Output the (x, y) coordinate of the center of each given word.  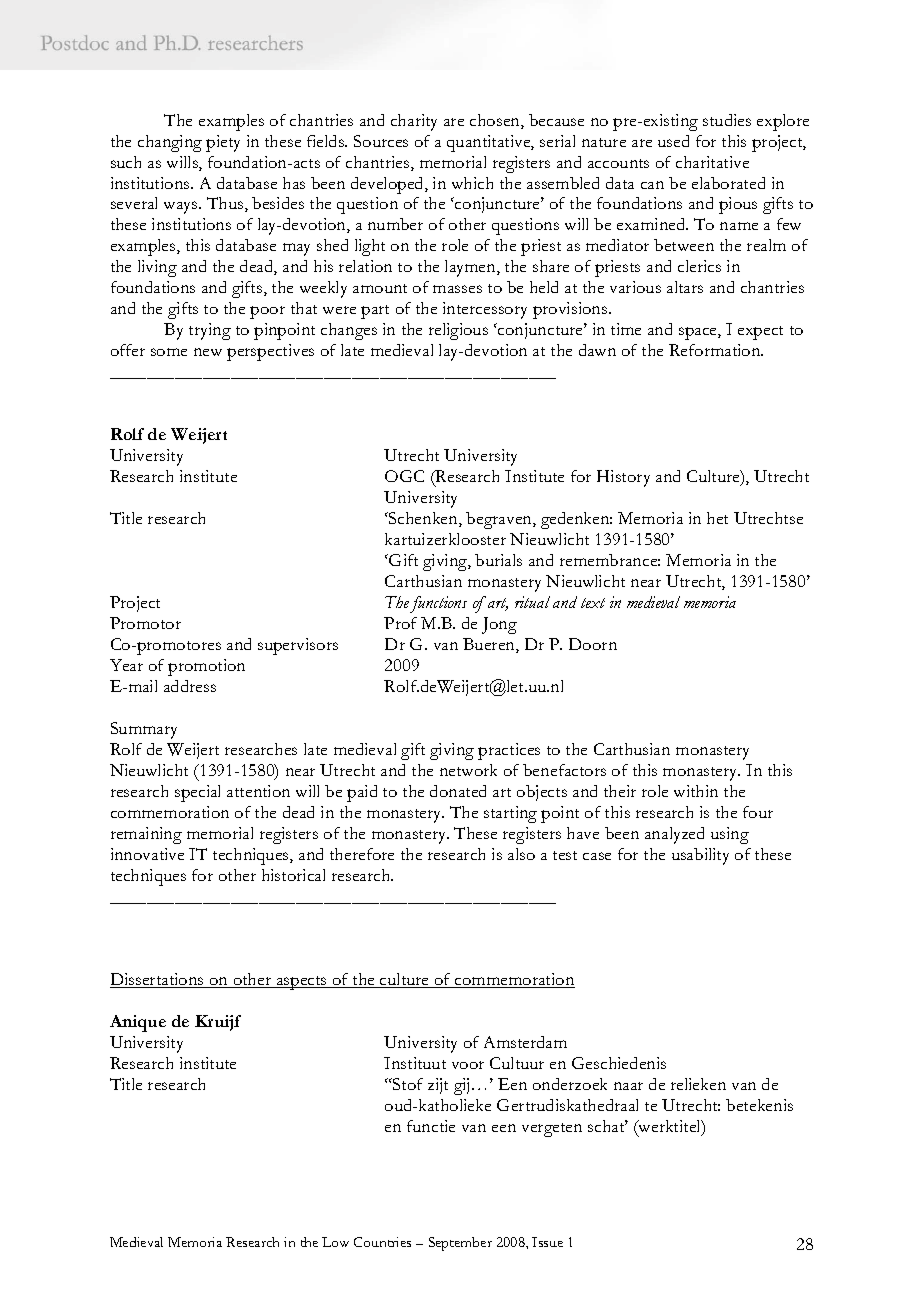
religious (458, 331)
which (472, 183)
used (673, 141)
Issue (547, 1242)
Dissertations (158, 980)
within (696, 791)
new (208, 352)
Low (335, 1242)
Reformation (716, 350)
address (190, 686)
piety (223, 143)
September (460, 1244)
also (521, 854)
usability (700, 856)
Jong (499, 625)
